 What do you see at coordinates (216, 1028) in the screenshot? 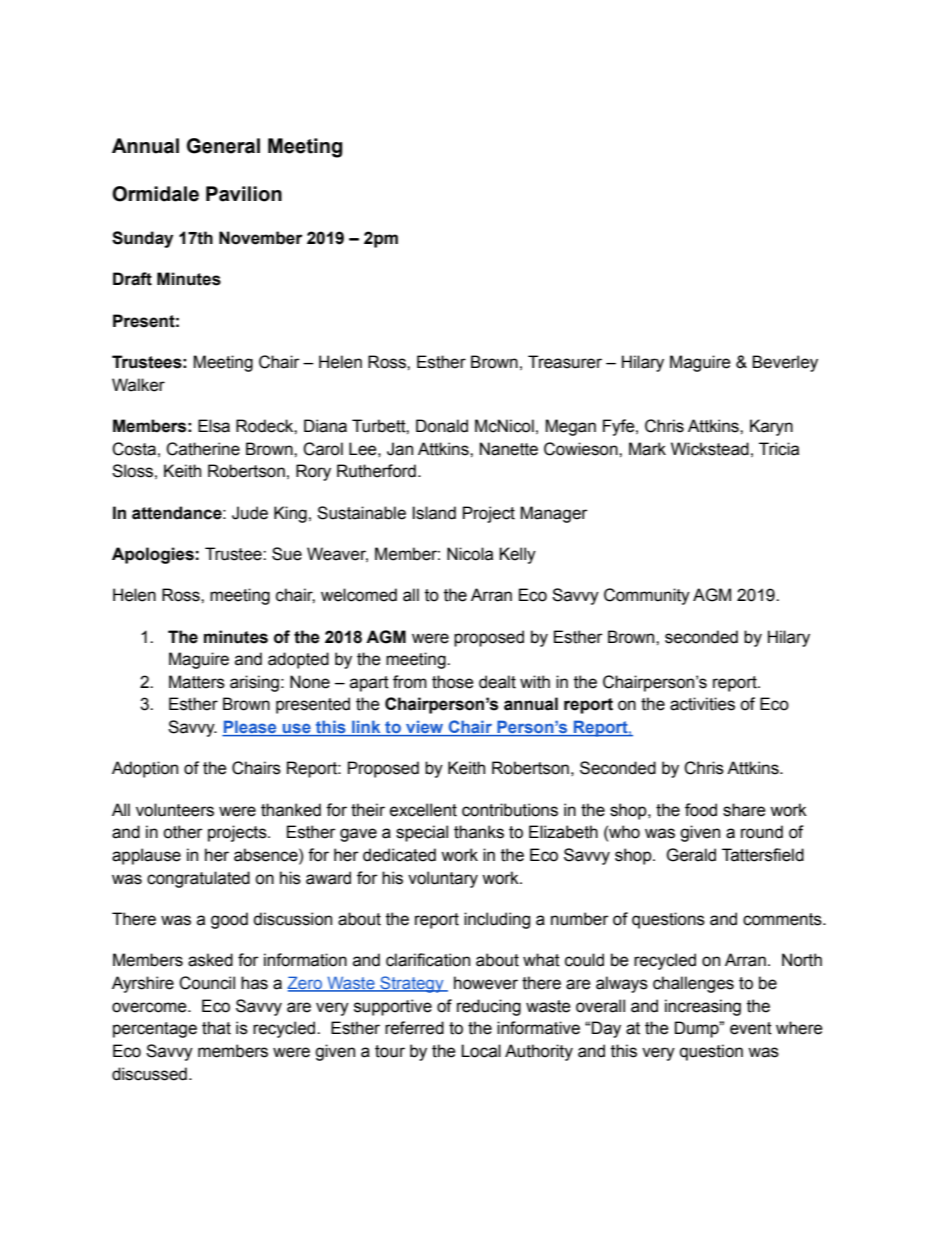
I see `that` at bounding box center [216, 1028].
